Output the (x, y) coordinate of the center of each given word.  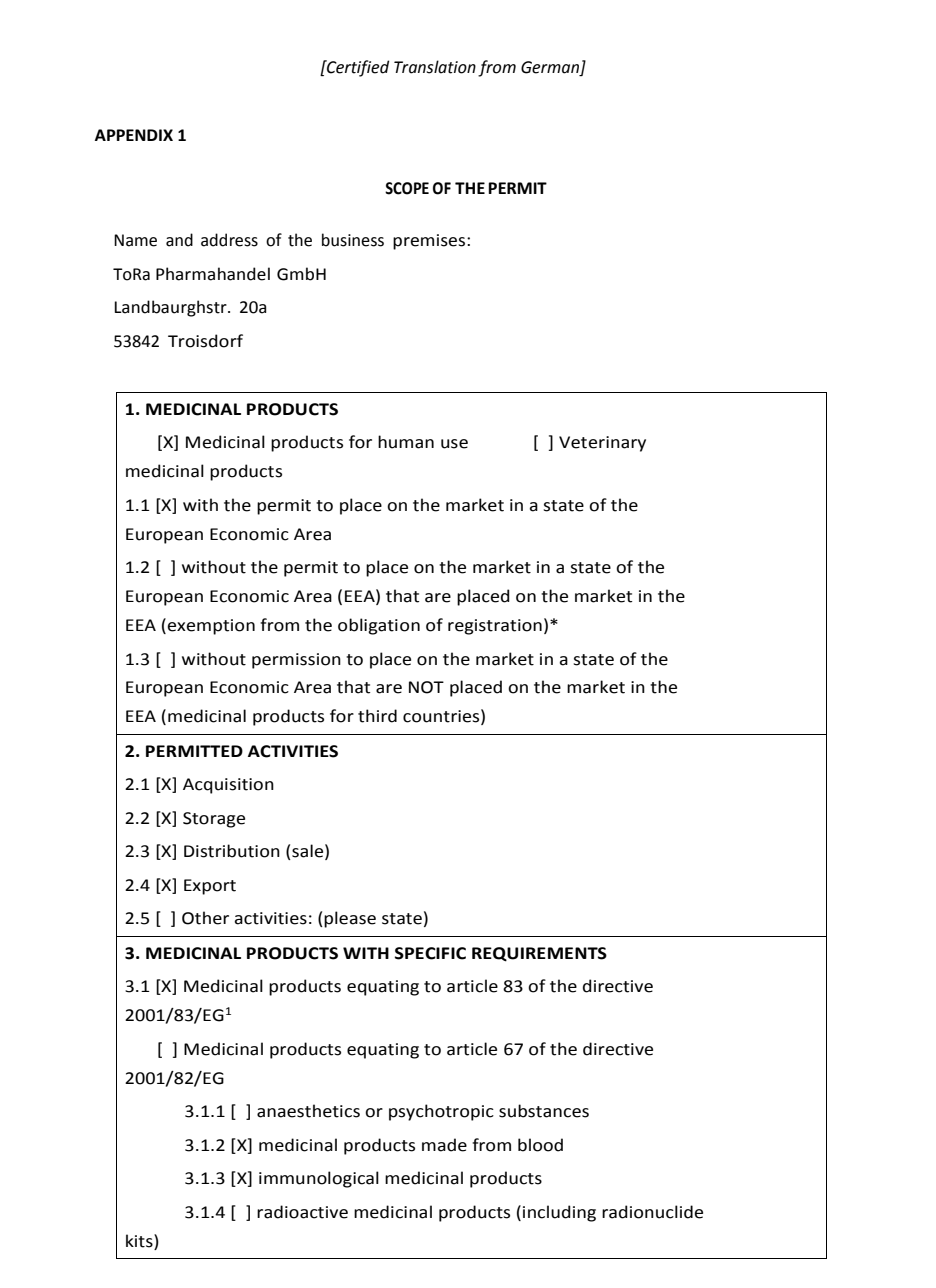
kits (140, 1241)
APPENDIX (134, 135)
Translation (435, 67)
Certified (357, 68)
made (444, 1145)
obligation (379, 626)
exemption (211, 627)
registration (495, 627)
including (559, 1213)
